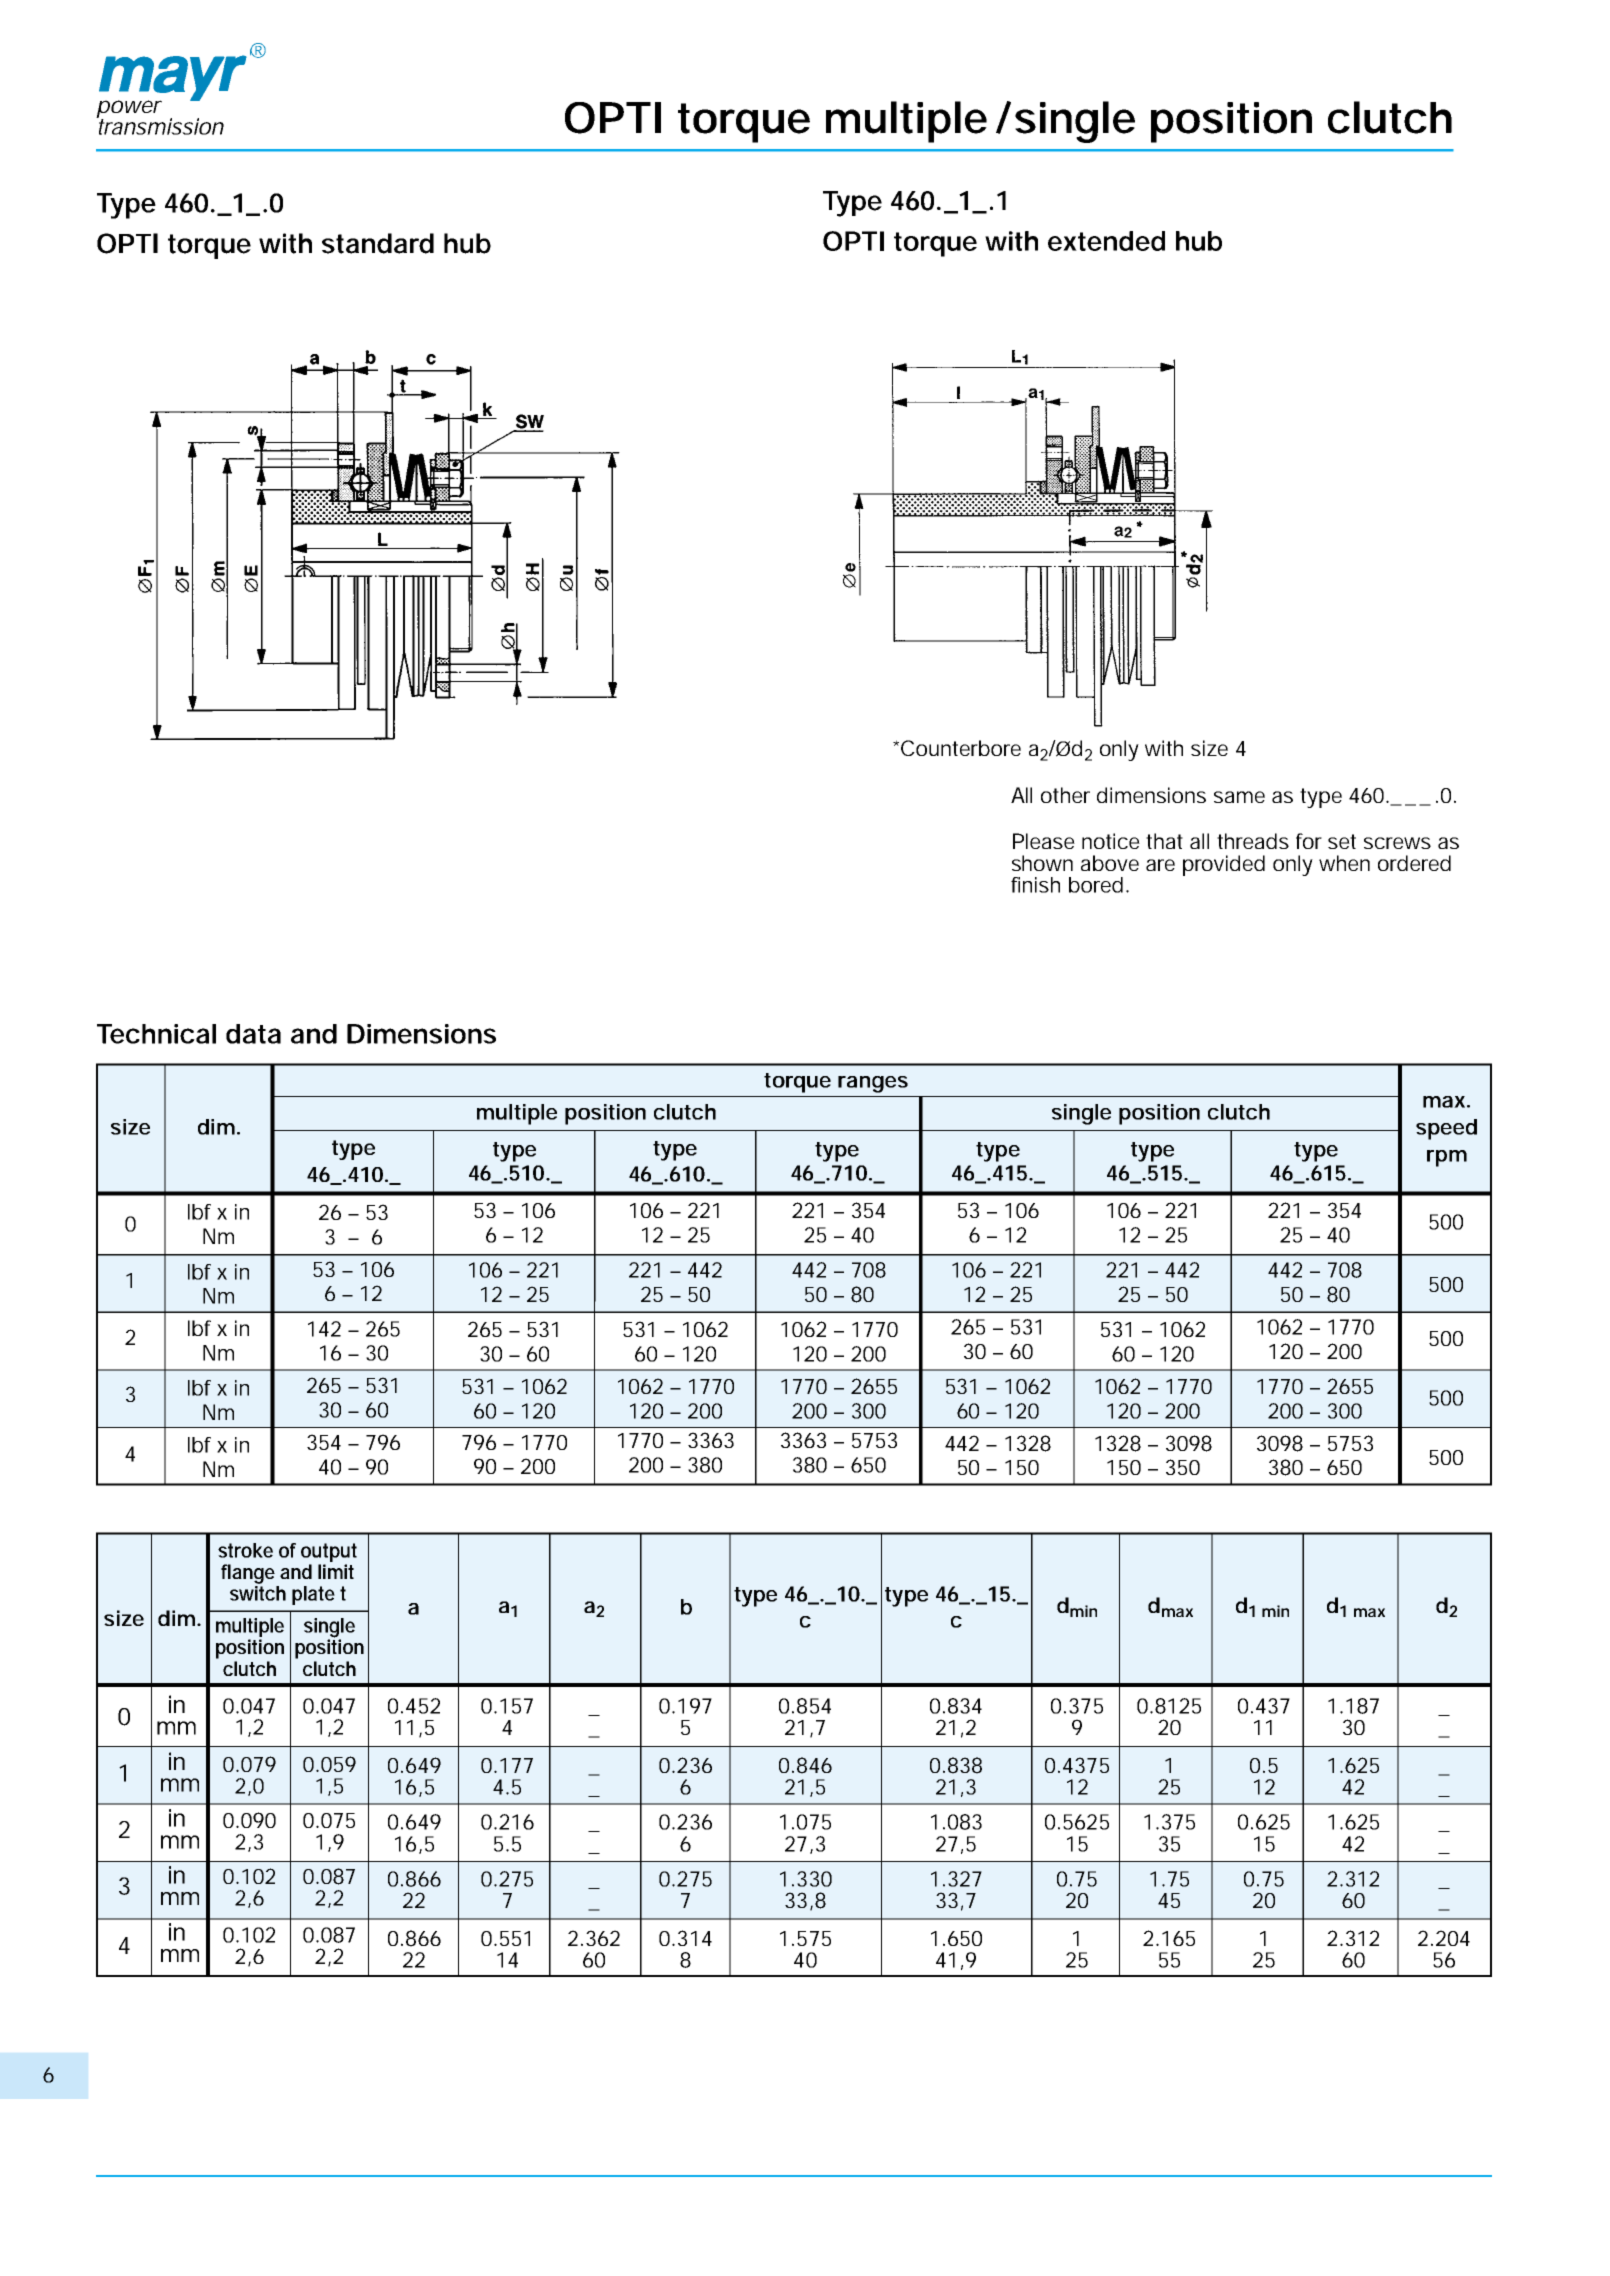 The width and height of the screenshot is (1610, 2276). I want to click on finish, so click(1035, 885).
